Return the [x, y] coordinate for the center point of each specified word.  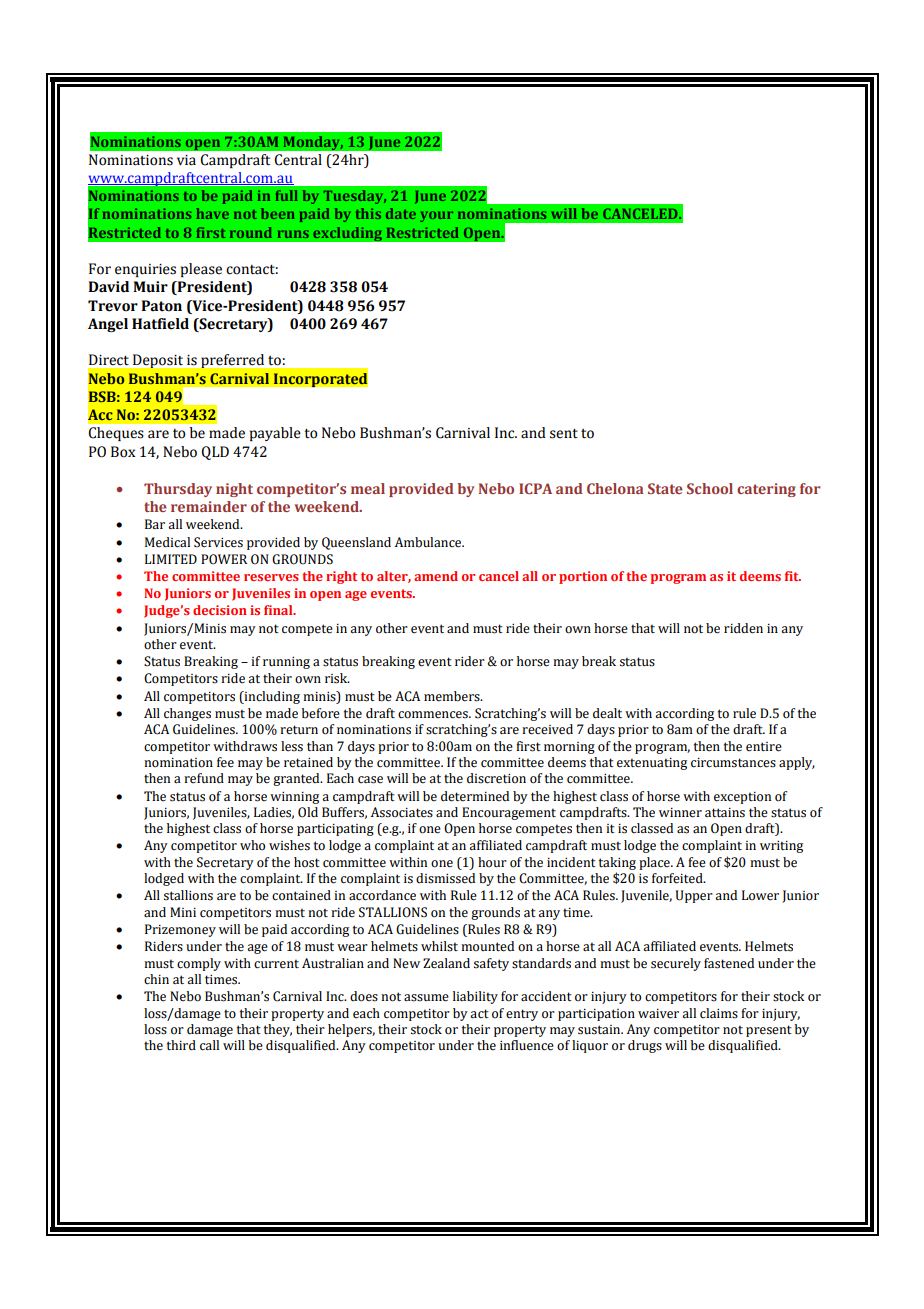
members [453, 696]
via [186, 160]
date [401, 213]
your [436, 216]
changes [187, 714]
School [710, 488]
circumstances [733, 763]
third [181, 1045]
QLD [215, 453]
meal [368, 488]
